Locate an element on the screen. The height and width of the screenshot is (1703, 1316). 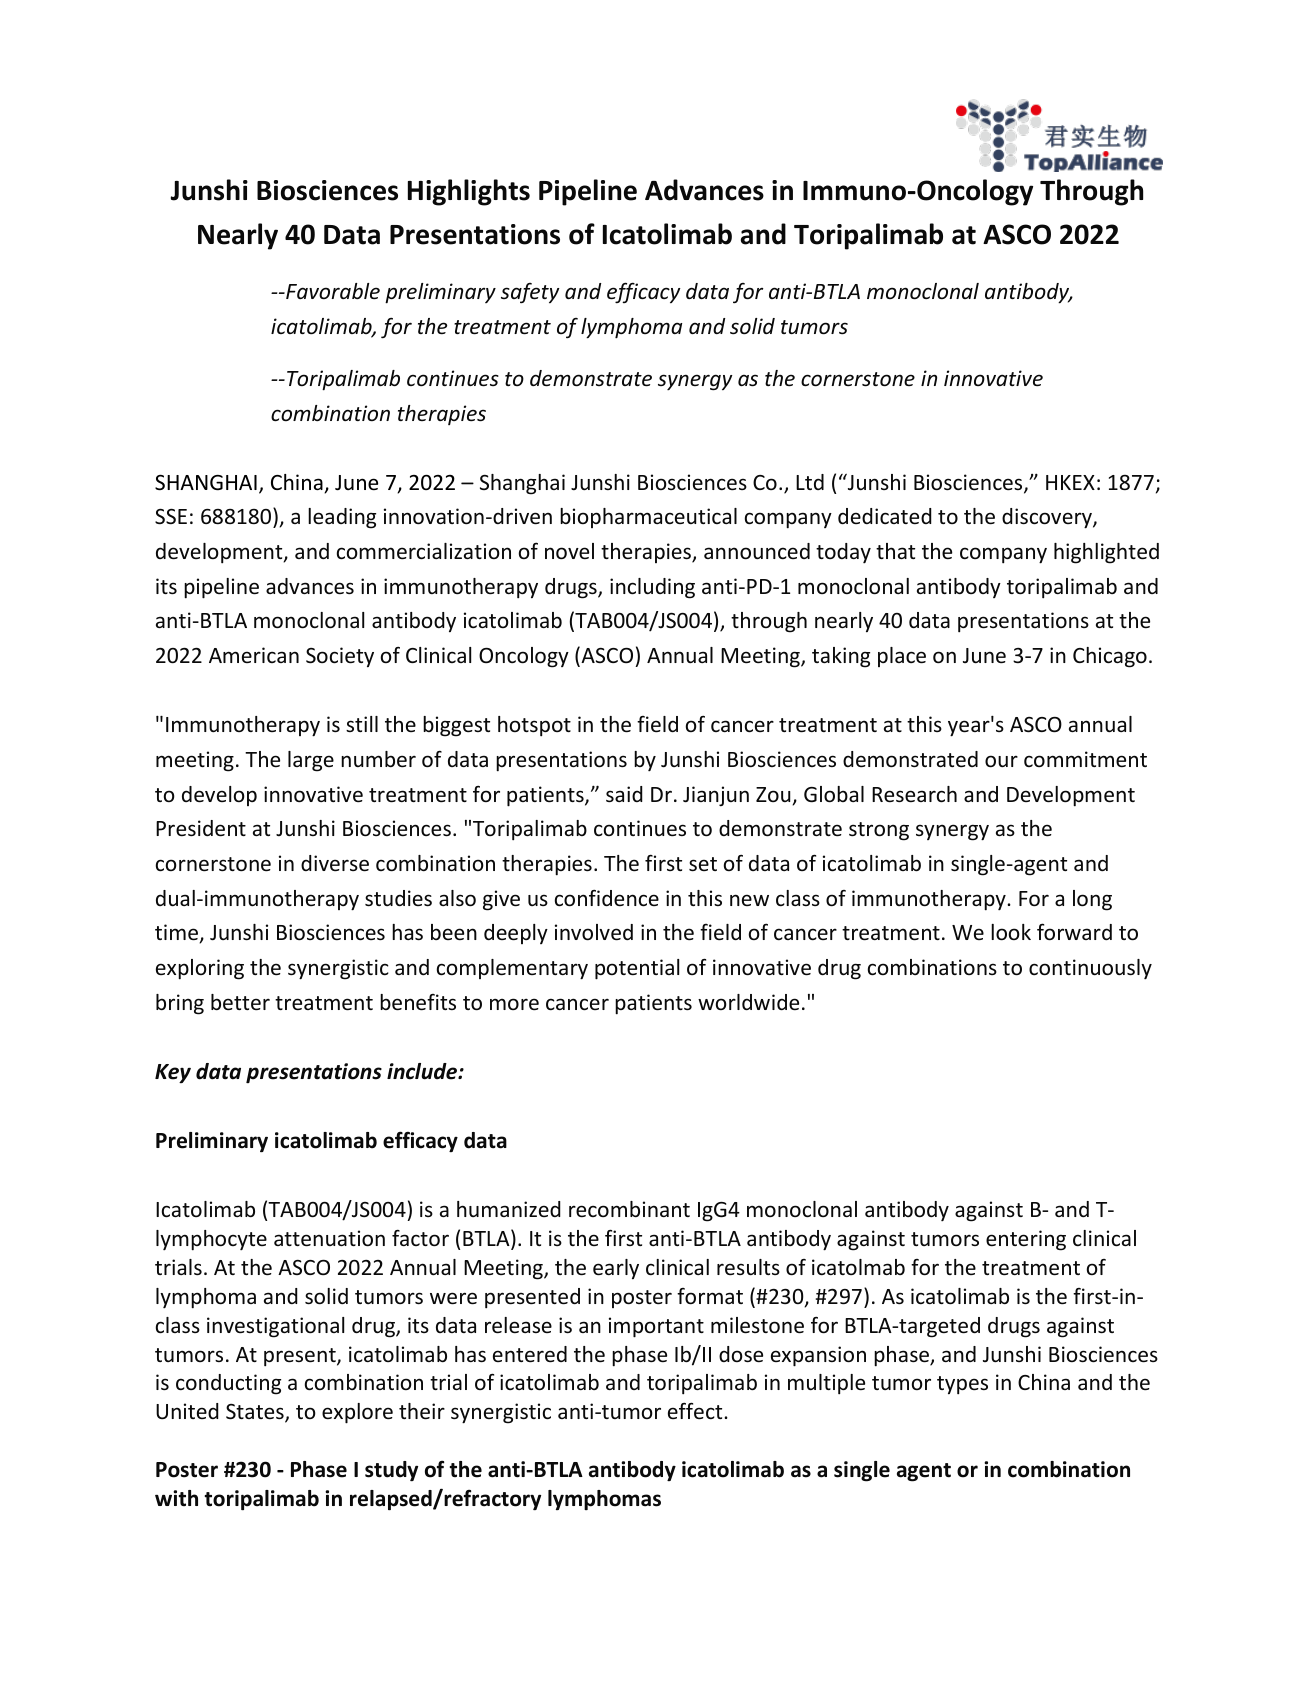
Favorable is located at coordinates (332, 291).
